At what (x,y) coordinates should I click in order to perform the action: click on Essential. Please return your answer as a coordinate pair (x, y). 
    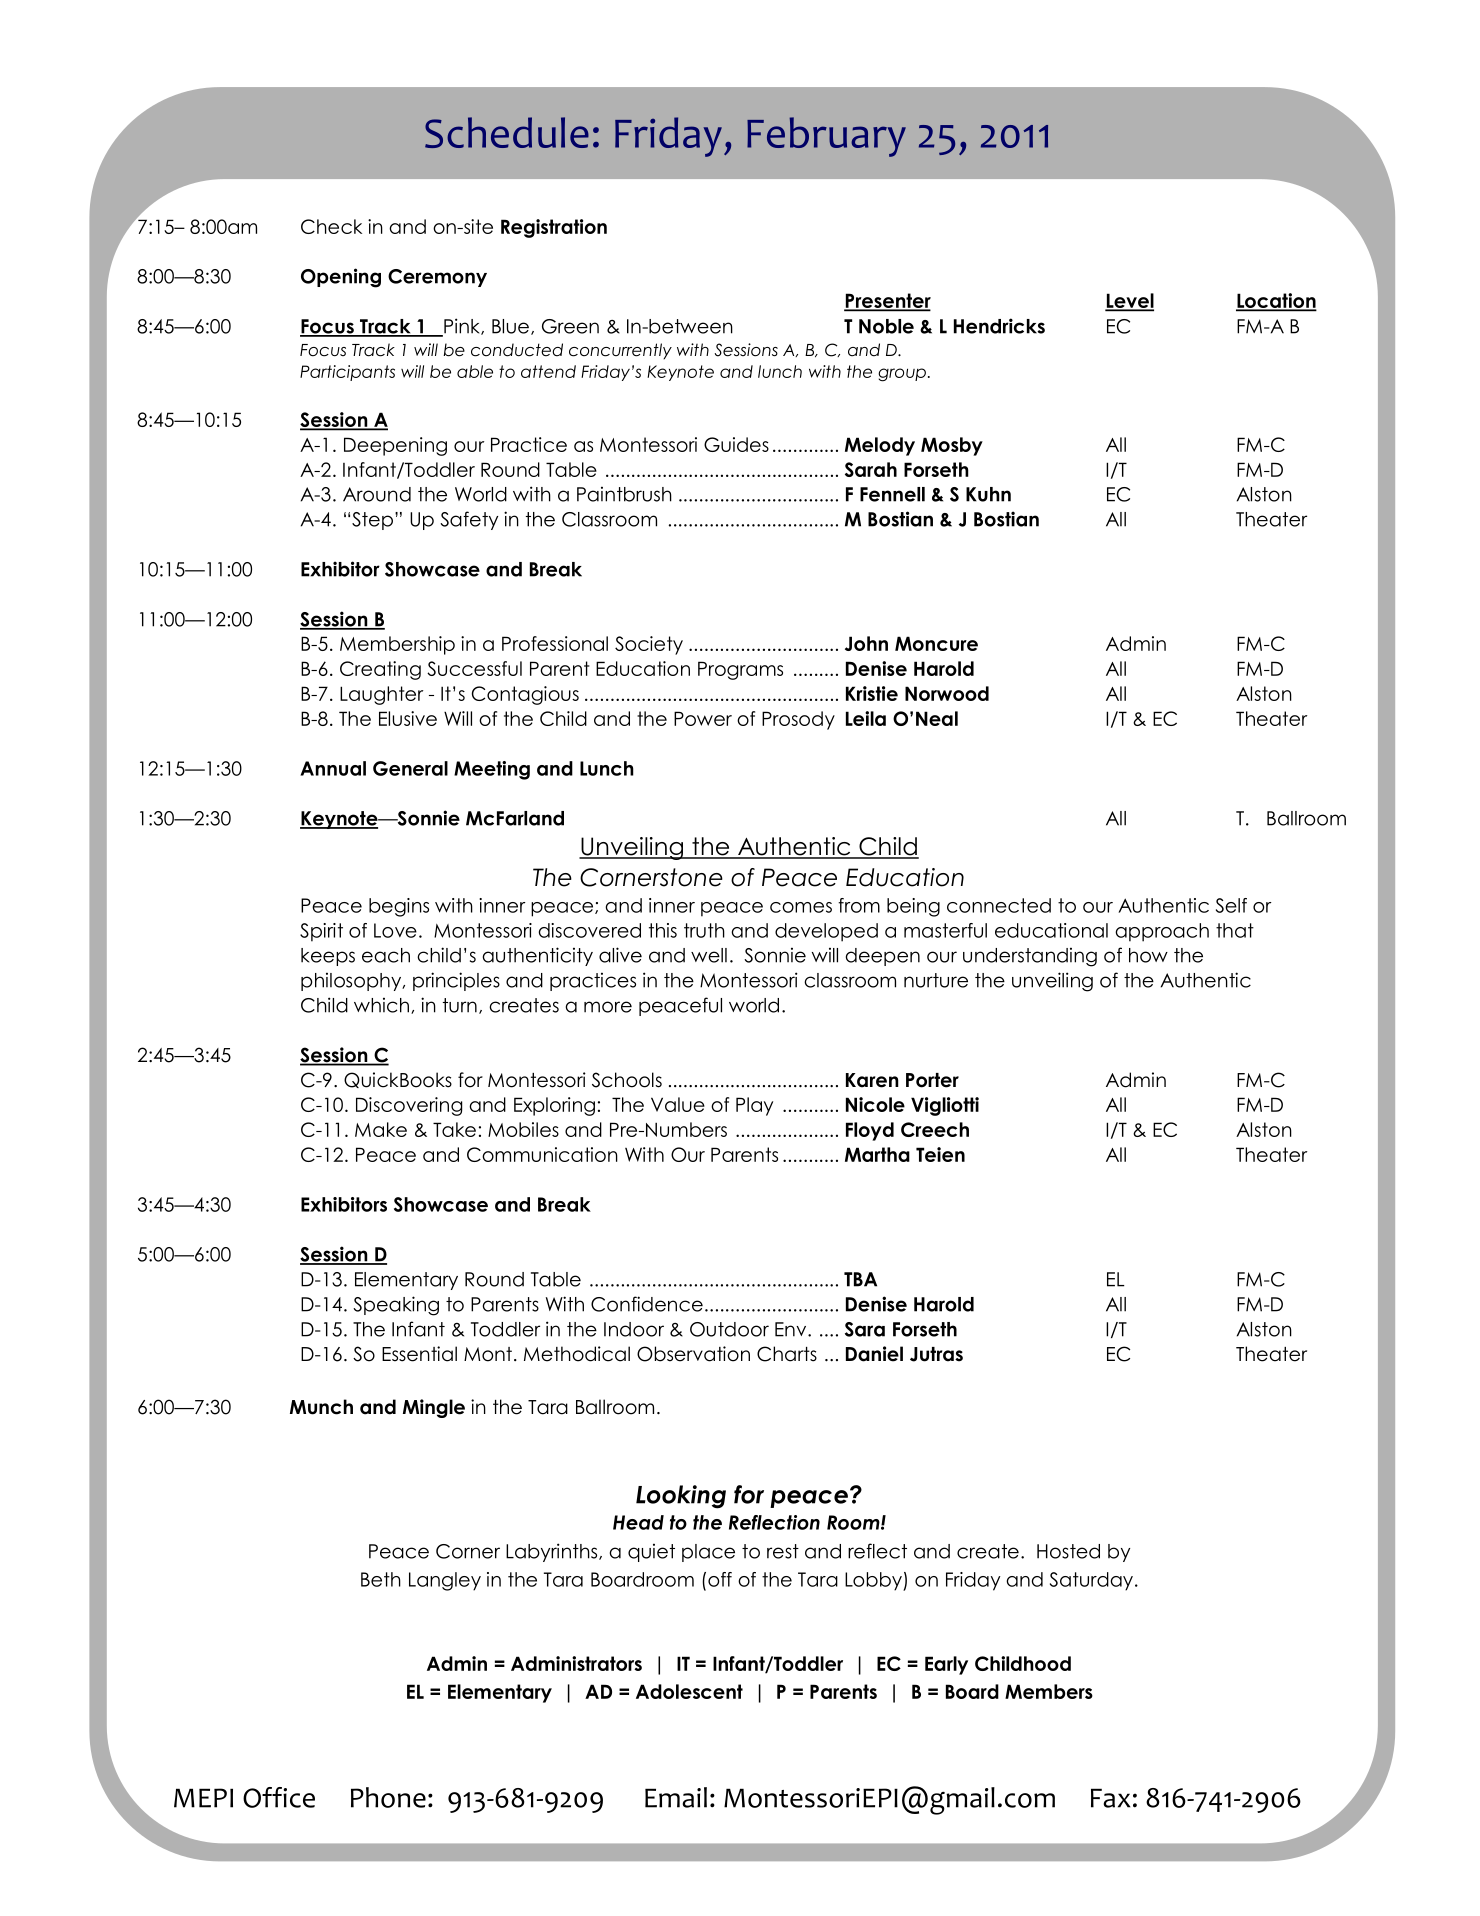
    Looking at the image, I should click on (419, 1354).
